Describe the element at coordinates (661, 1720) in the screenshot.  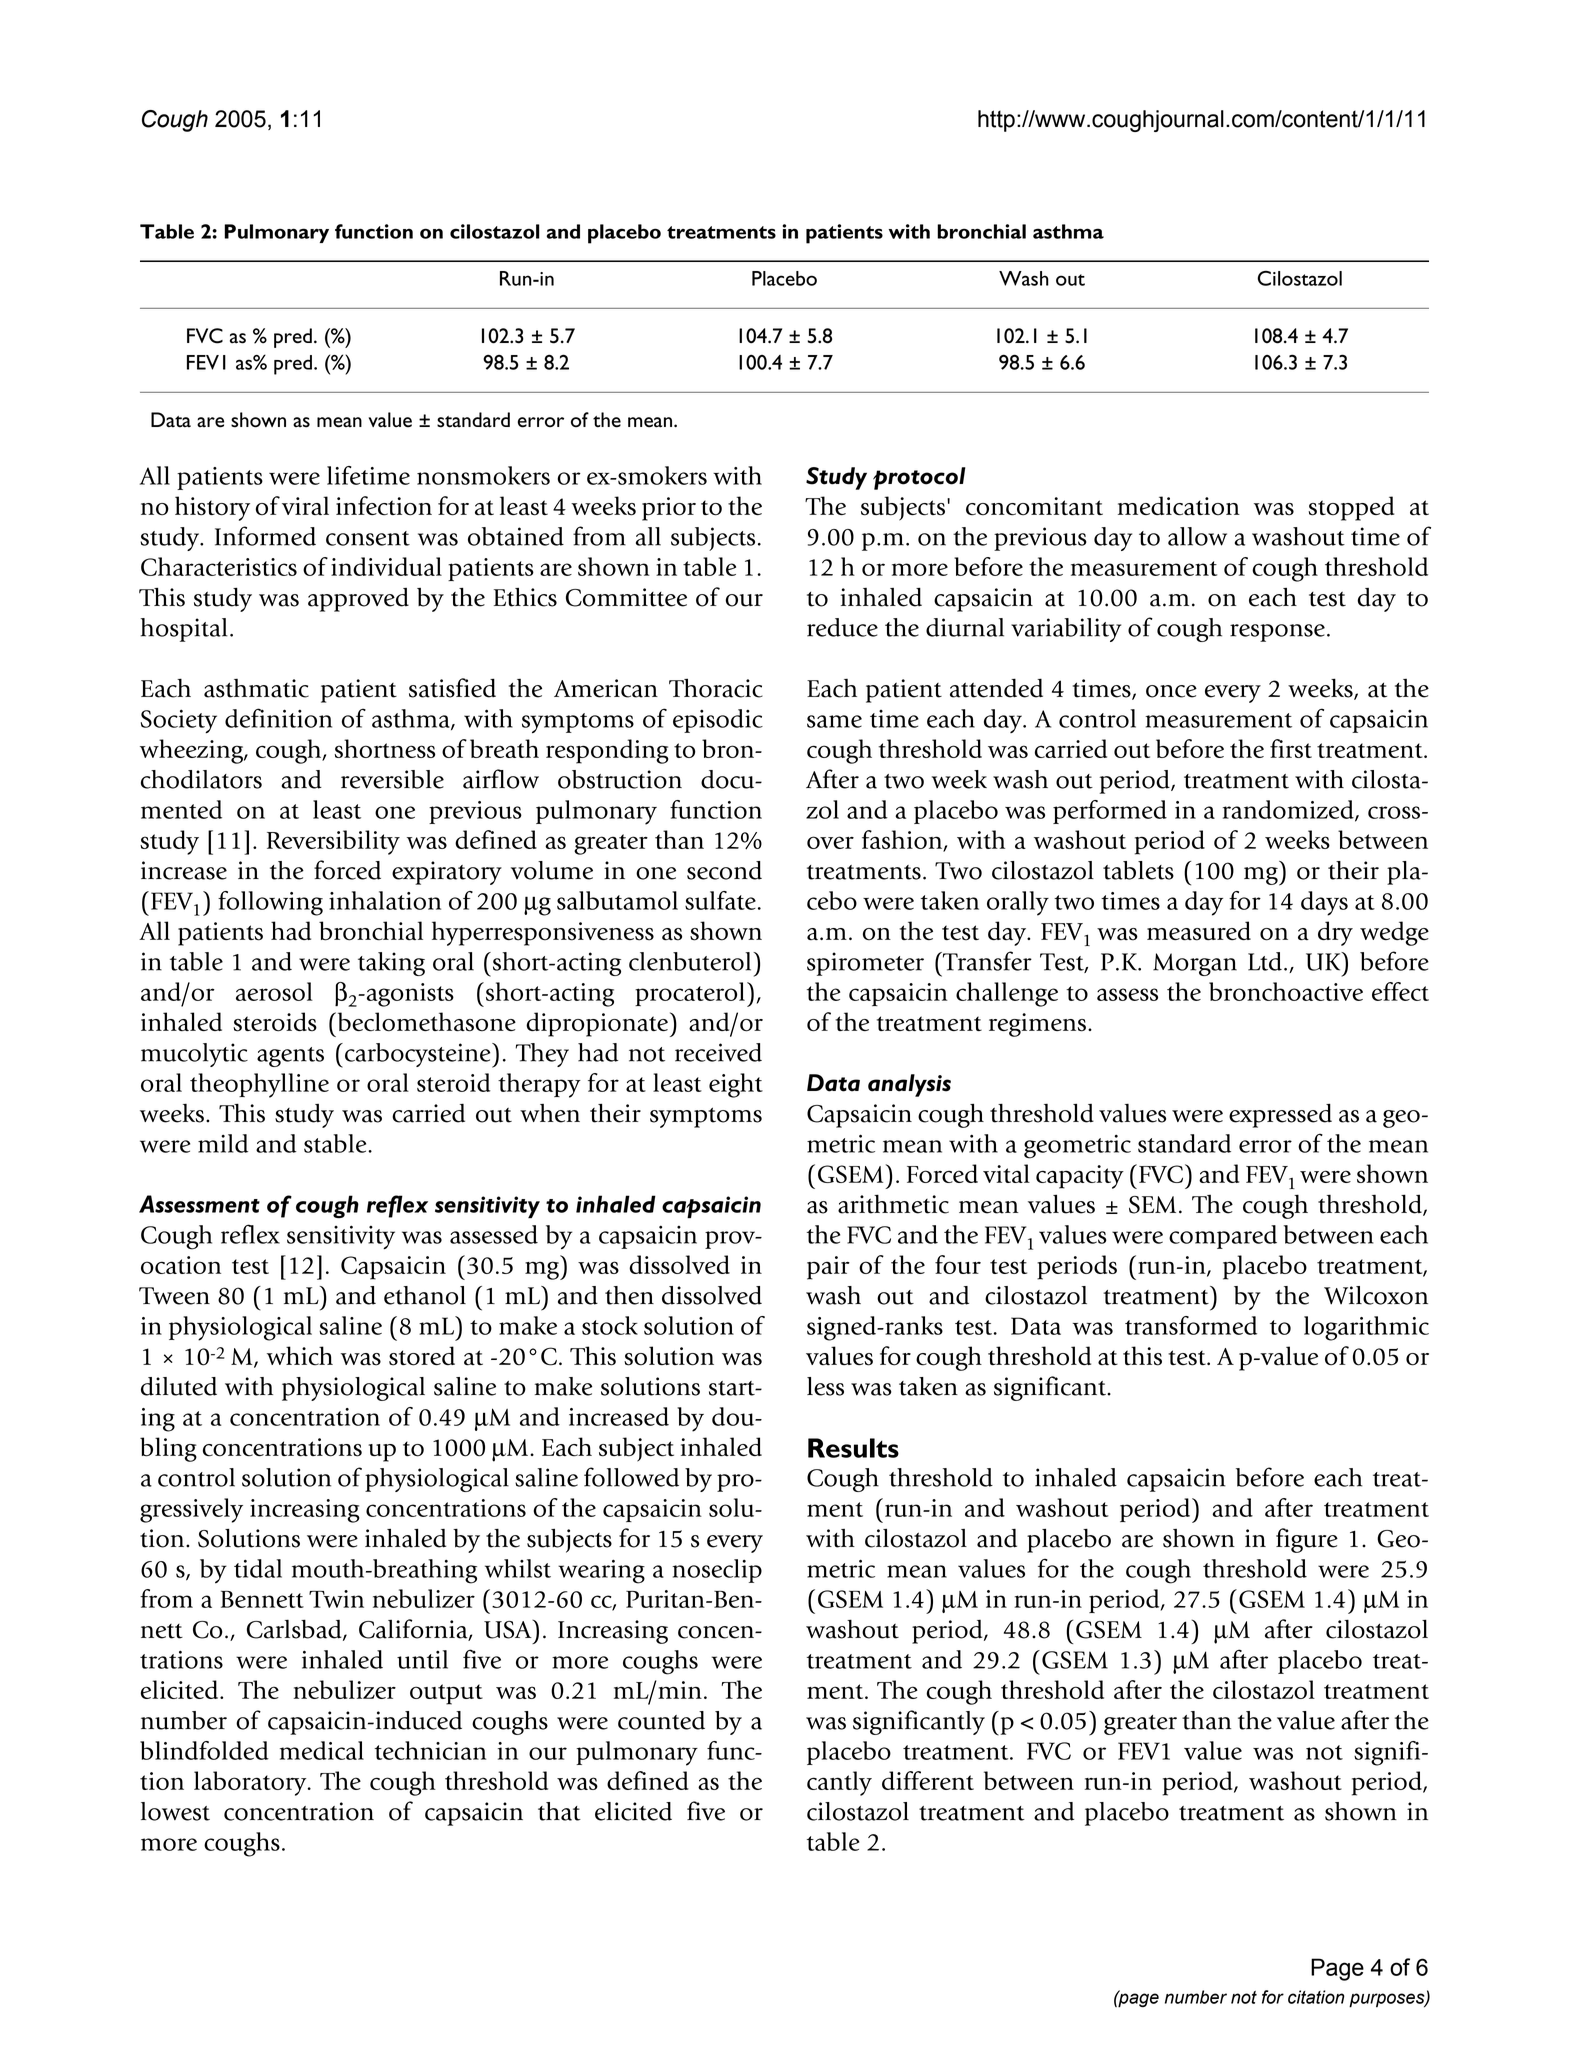
I see `counted` at that location.
